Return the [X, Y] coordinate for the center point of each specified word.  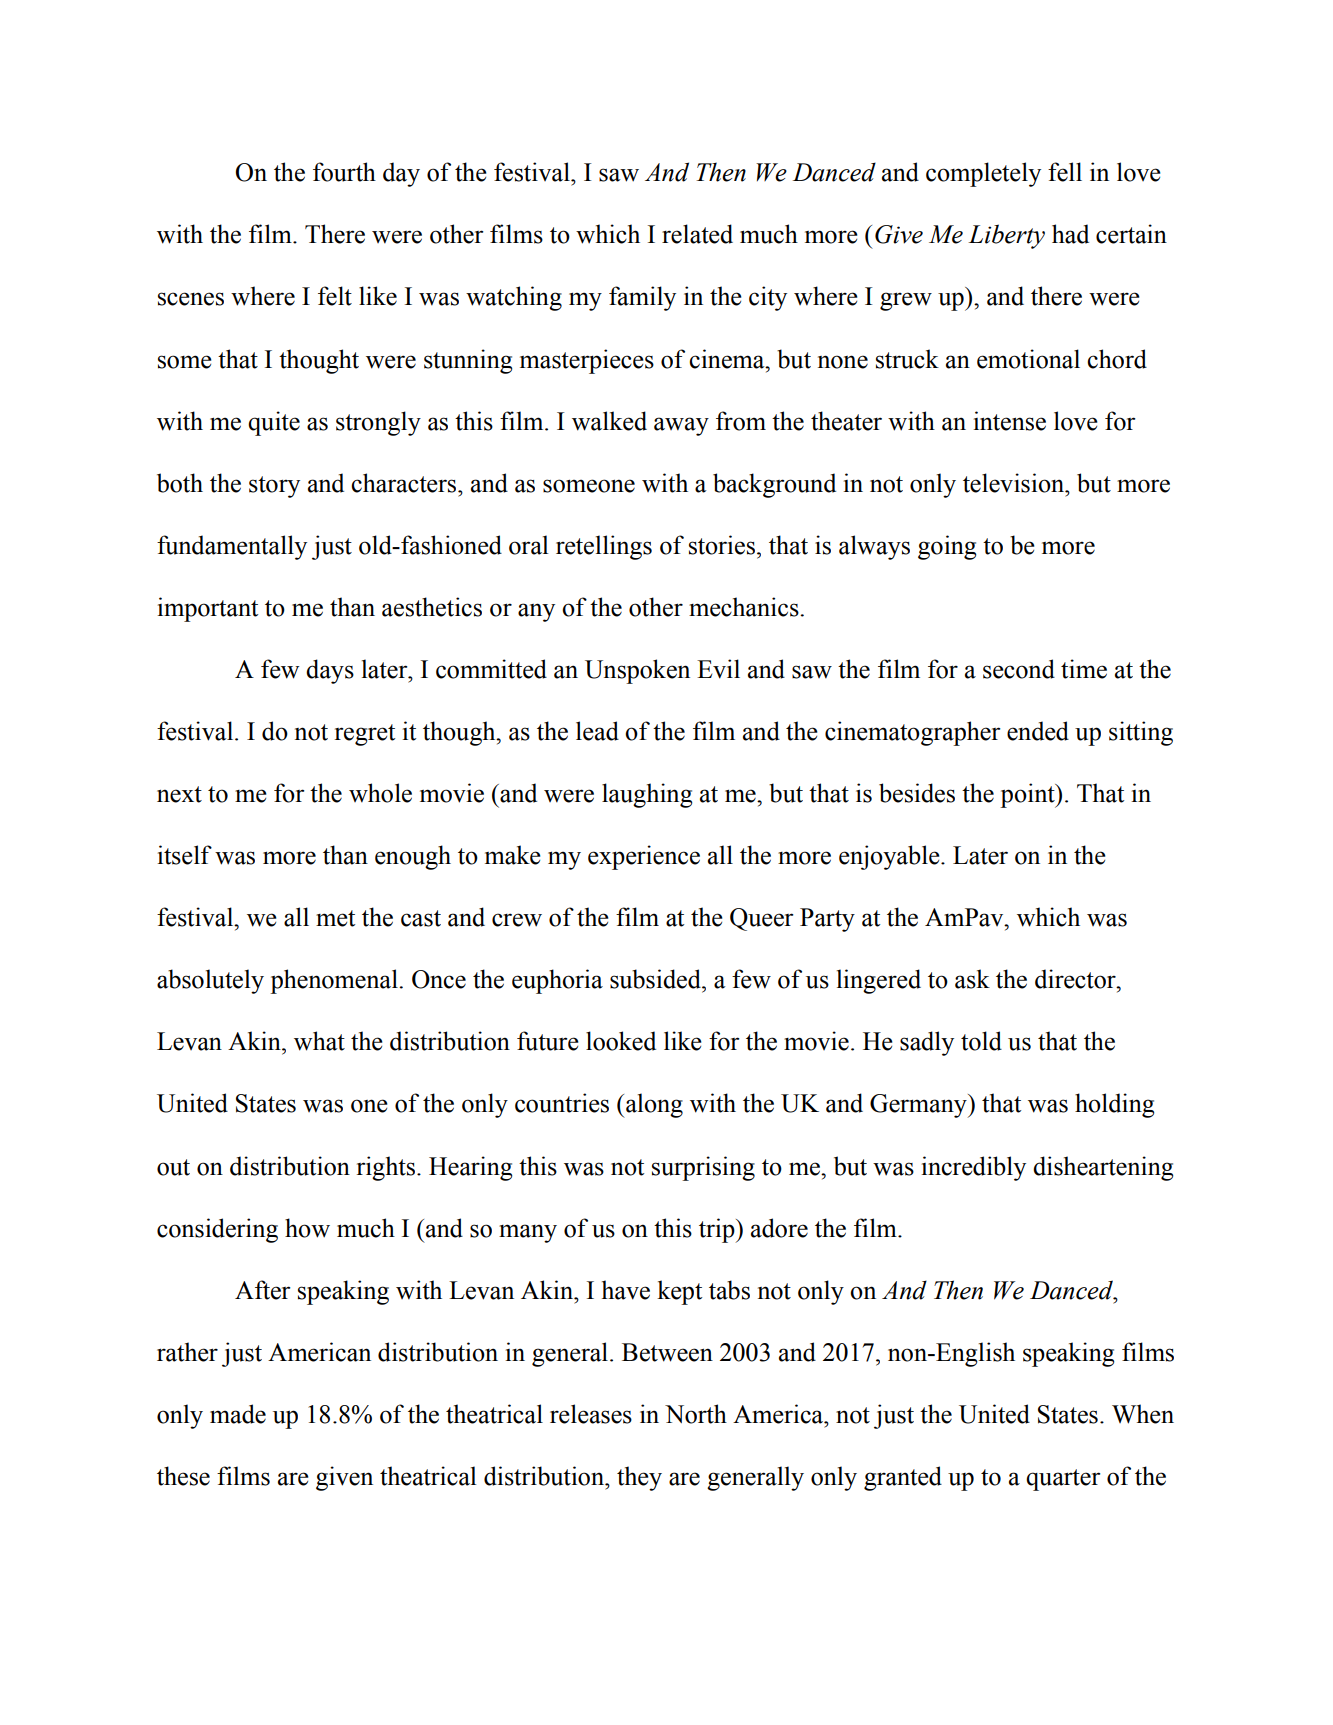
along [653, 1105]
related [697, 234]
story [274, 487]
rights [386, 1168]
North [696, 1414]
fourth [344, 172]
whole [380, 793]
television [1015, 483]
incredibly [973, 1168]
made [238, 1414]
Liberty [1006, 236]
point [1028, 795]
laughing [647, 795]
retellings [604, 547]
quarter [1063, 1480]
